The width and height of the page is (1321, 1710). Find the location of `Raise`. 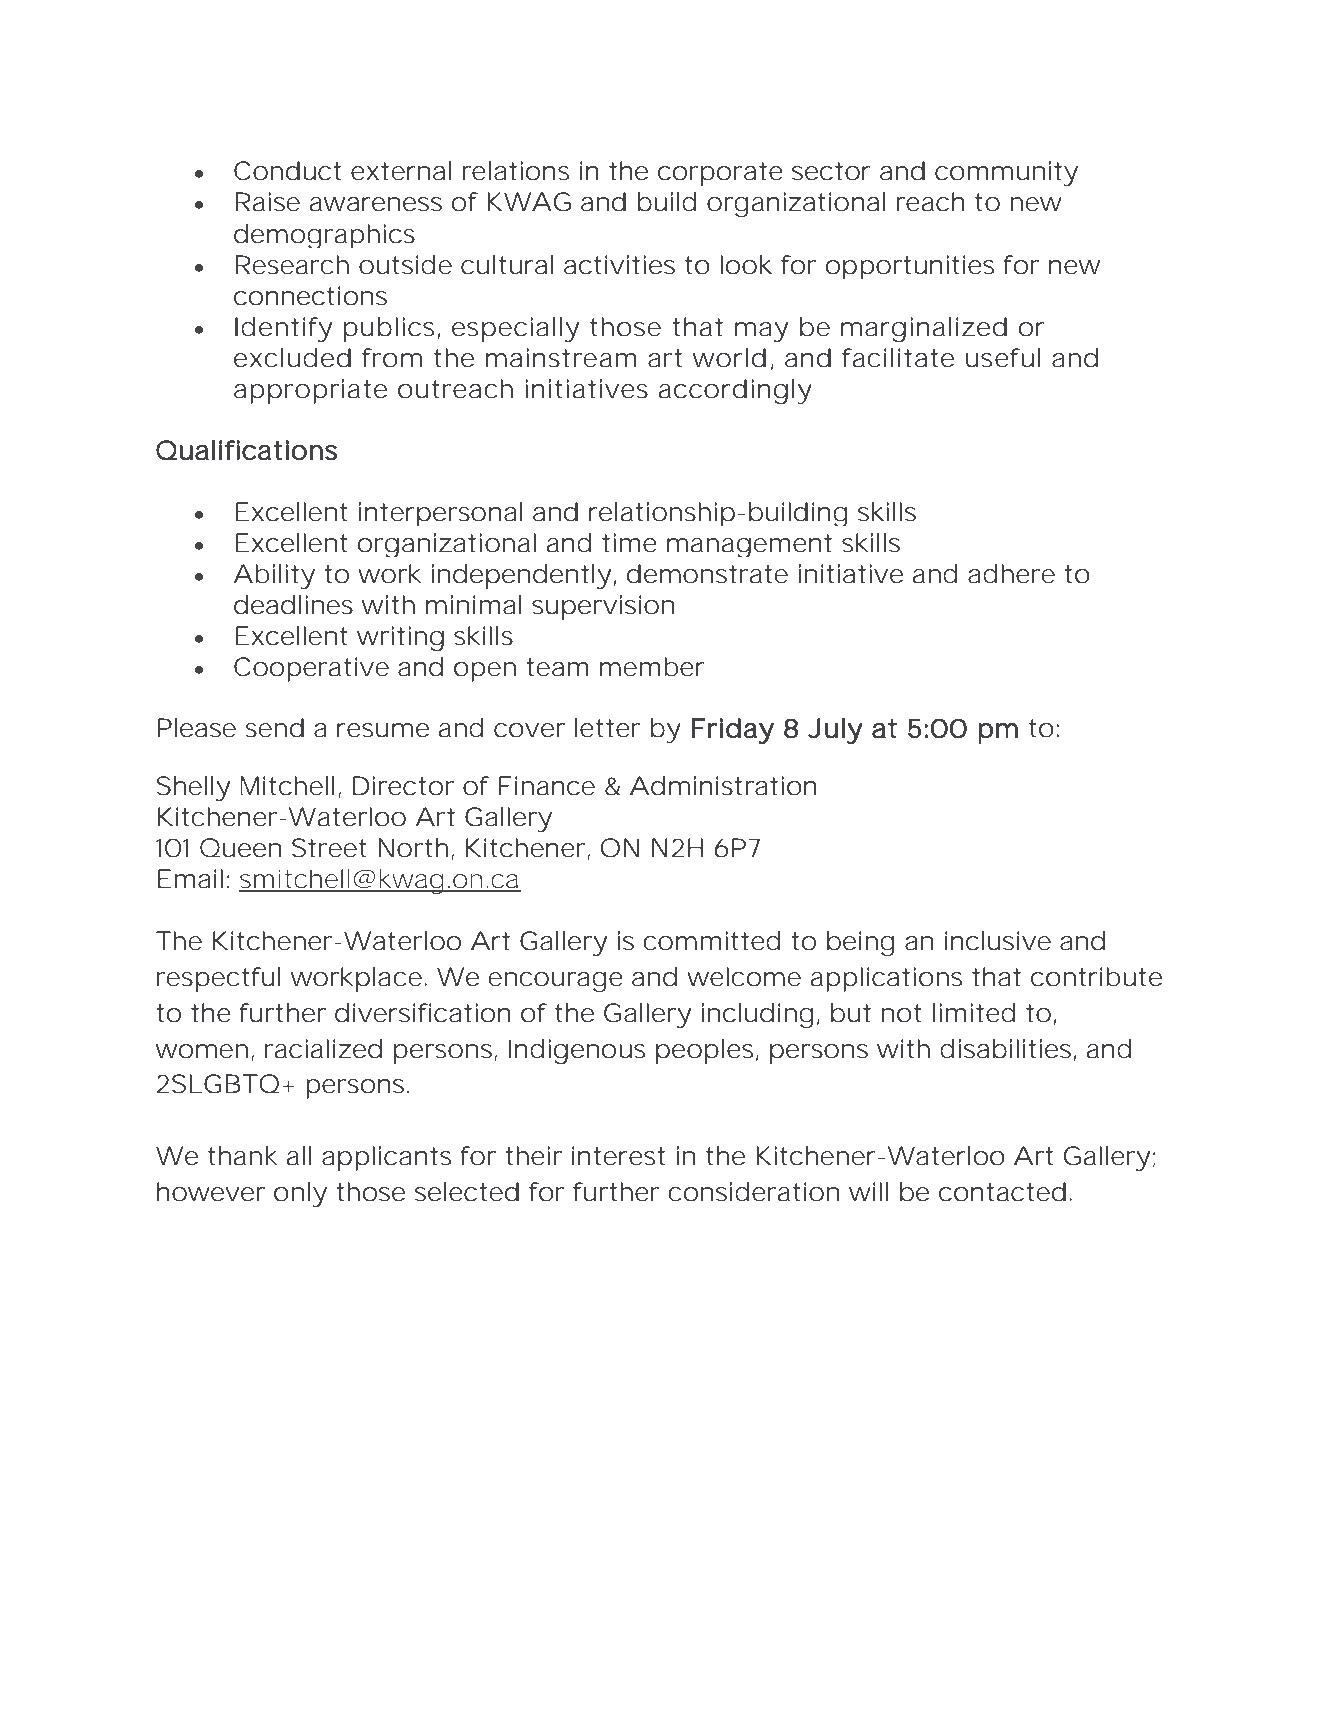

Raise is located at coordinates (267, 202).
